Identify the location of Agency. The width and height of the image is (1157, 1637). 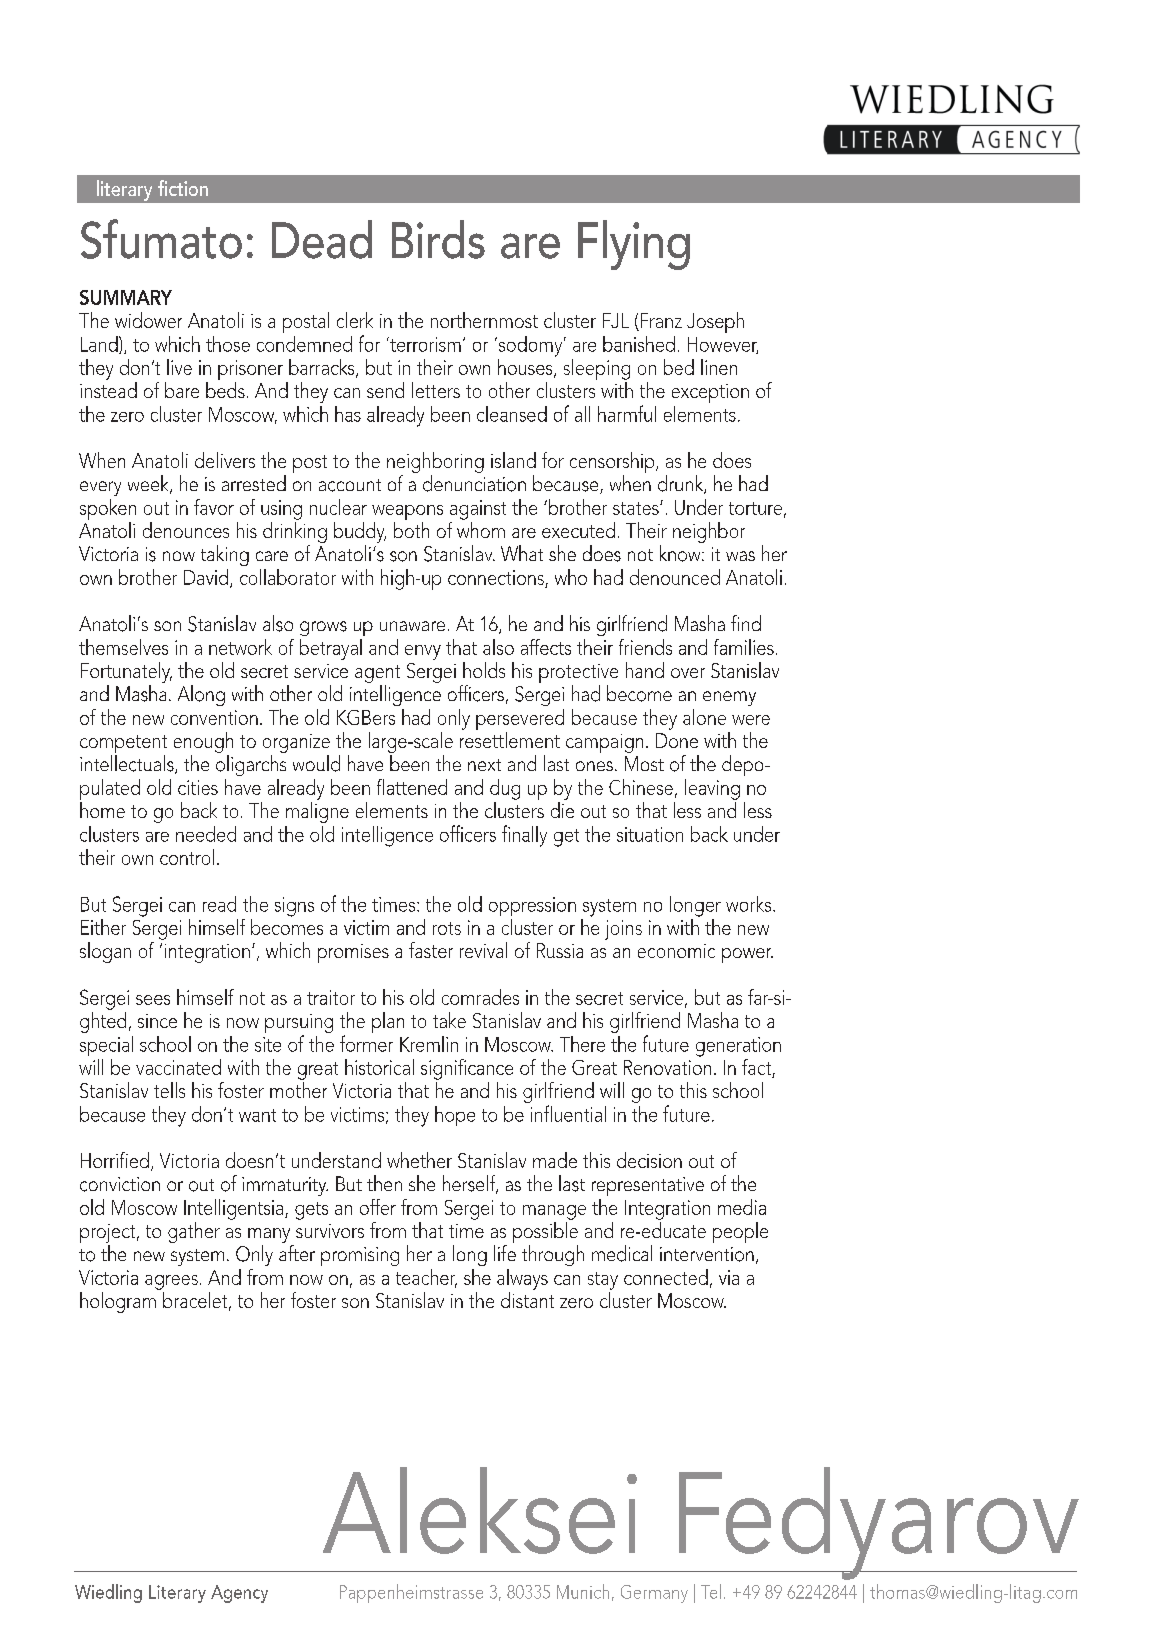
(239, 1594).
